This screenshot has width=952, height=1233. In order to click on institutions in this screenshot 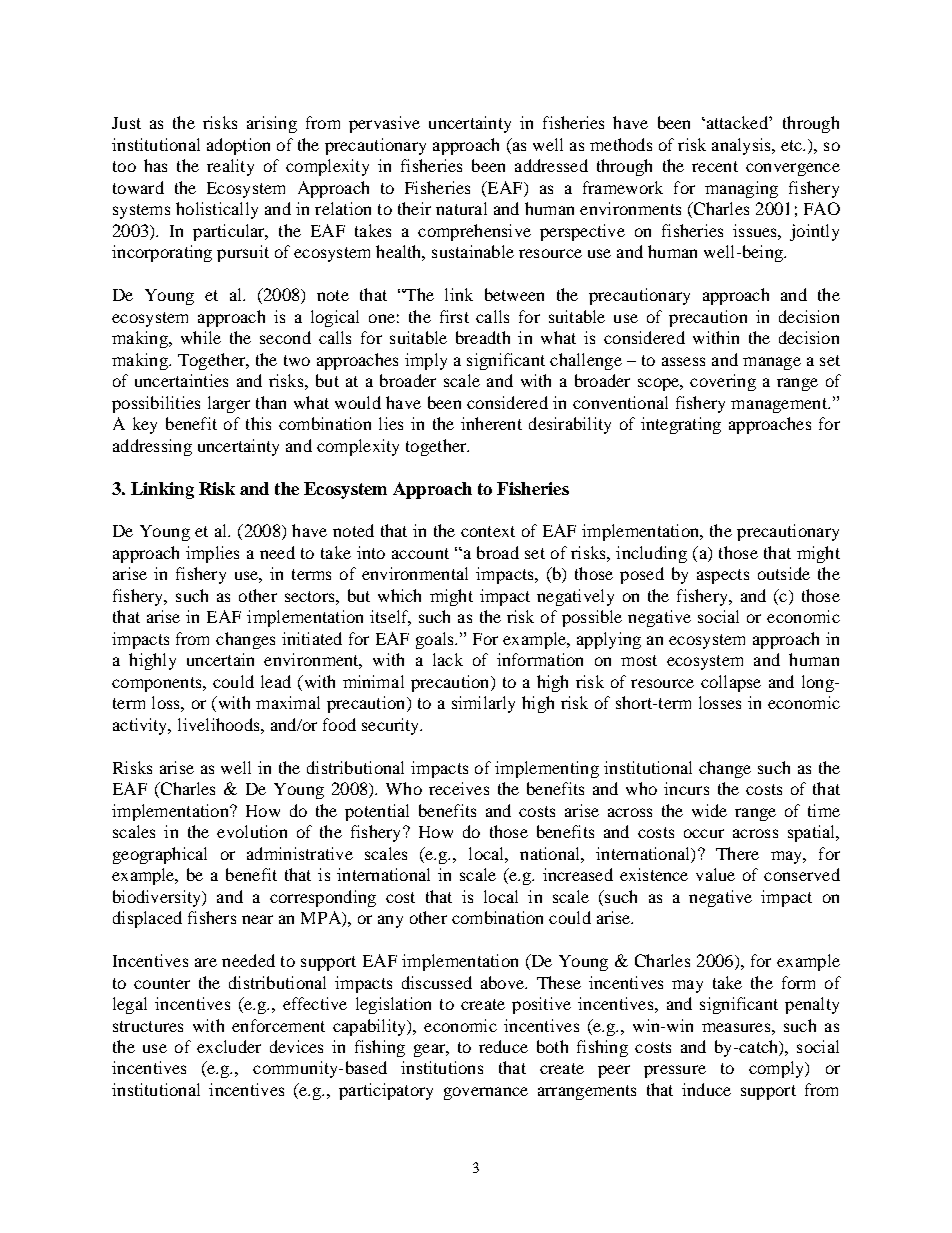, I will do `click(442, 1067)`.
